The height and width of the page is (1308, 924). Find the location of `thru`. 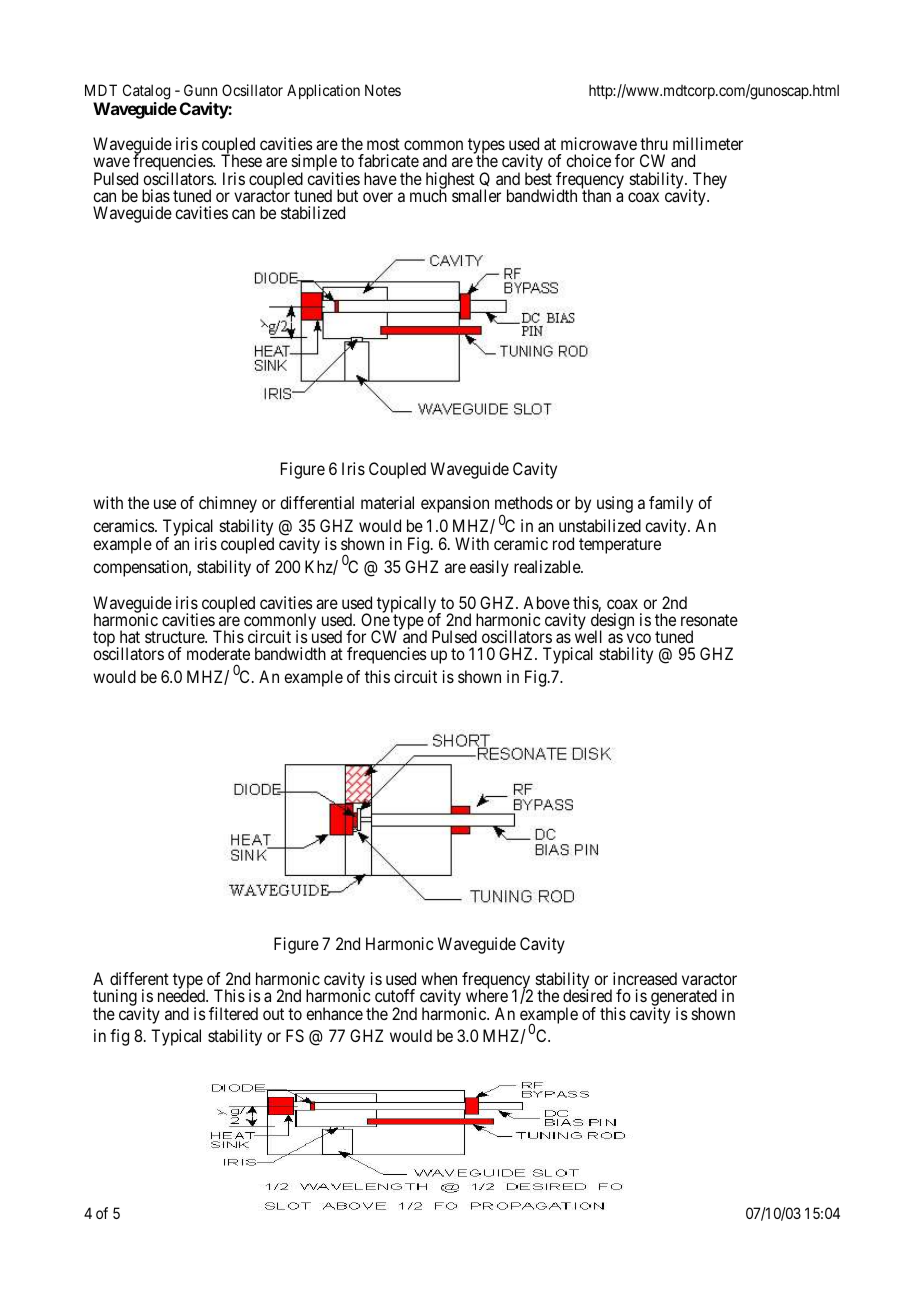

thru is located at coordinates (654, 143).
